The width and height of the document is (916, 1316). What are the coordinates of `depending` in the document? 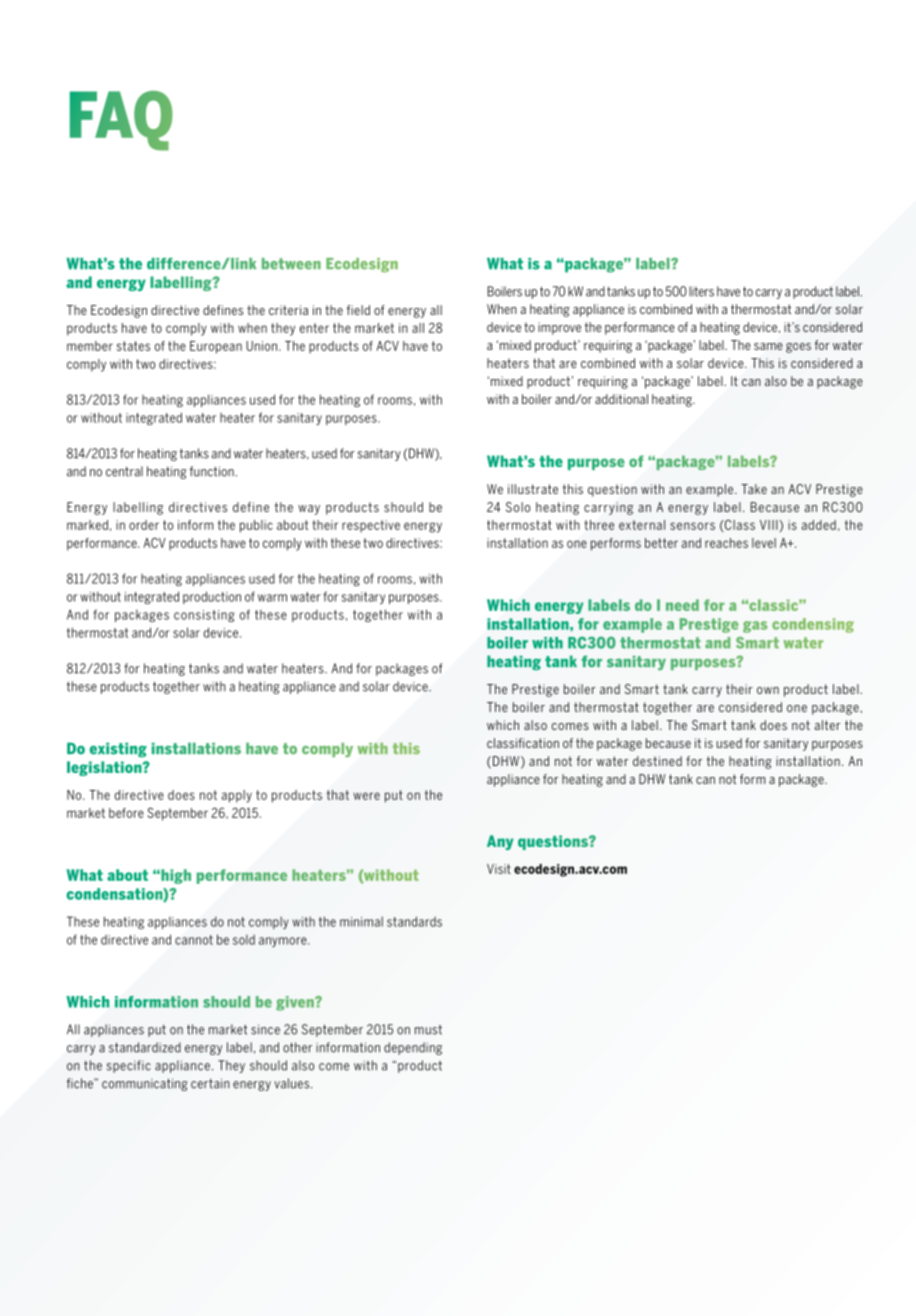 It's located at (413, 1048).
